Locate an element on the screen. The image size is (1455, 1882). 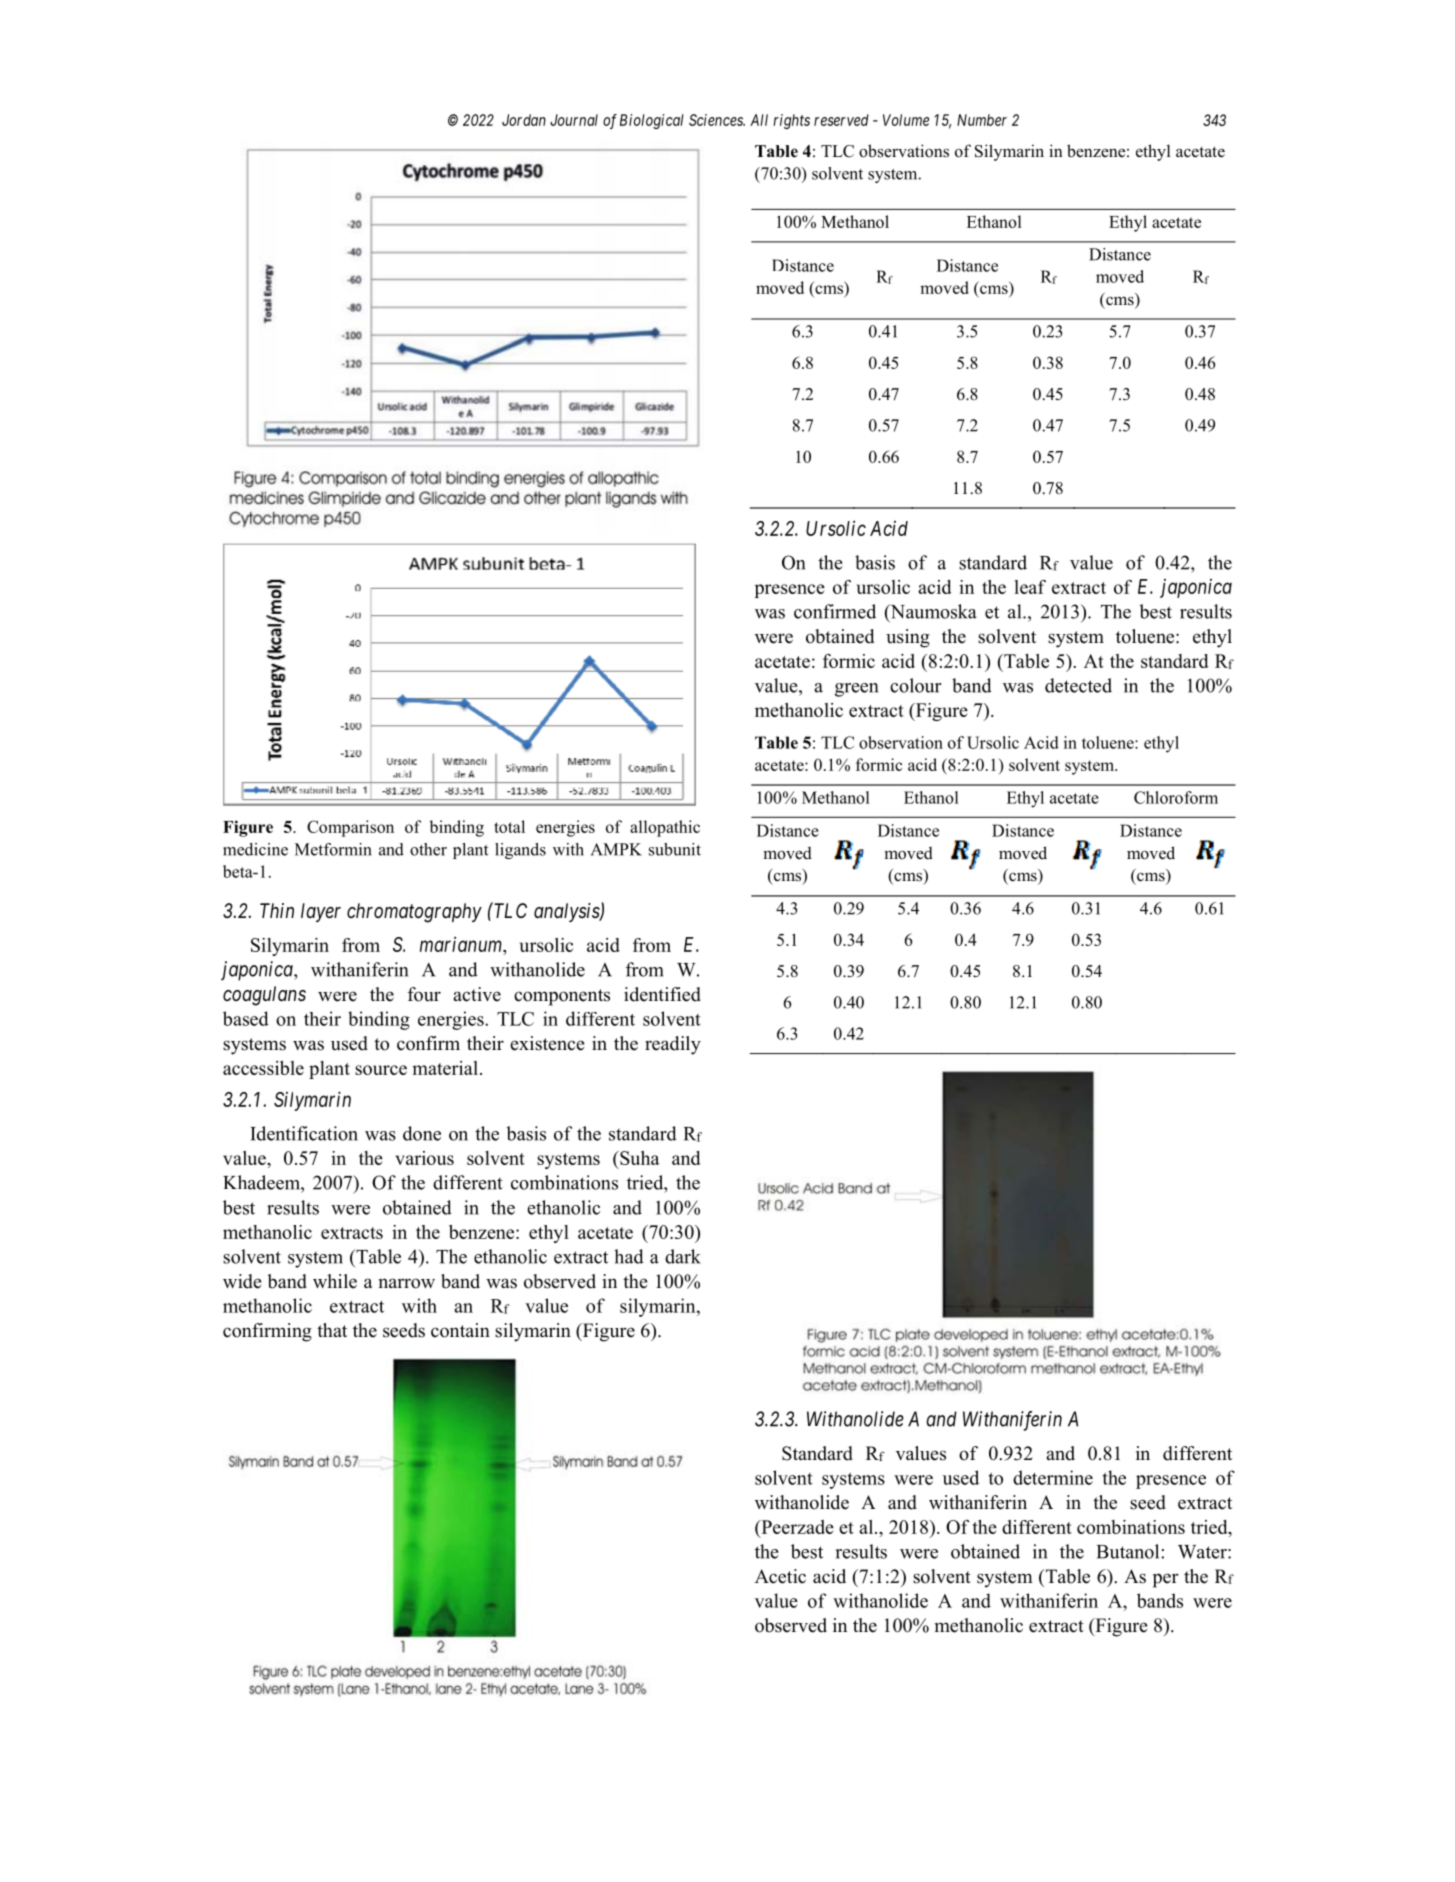
subunit is located at coordinates (675, 849).
